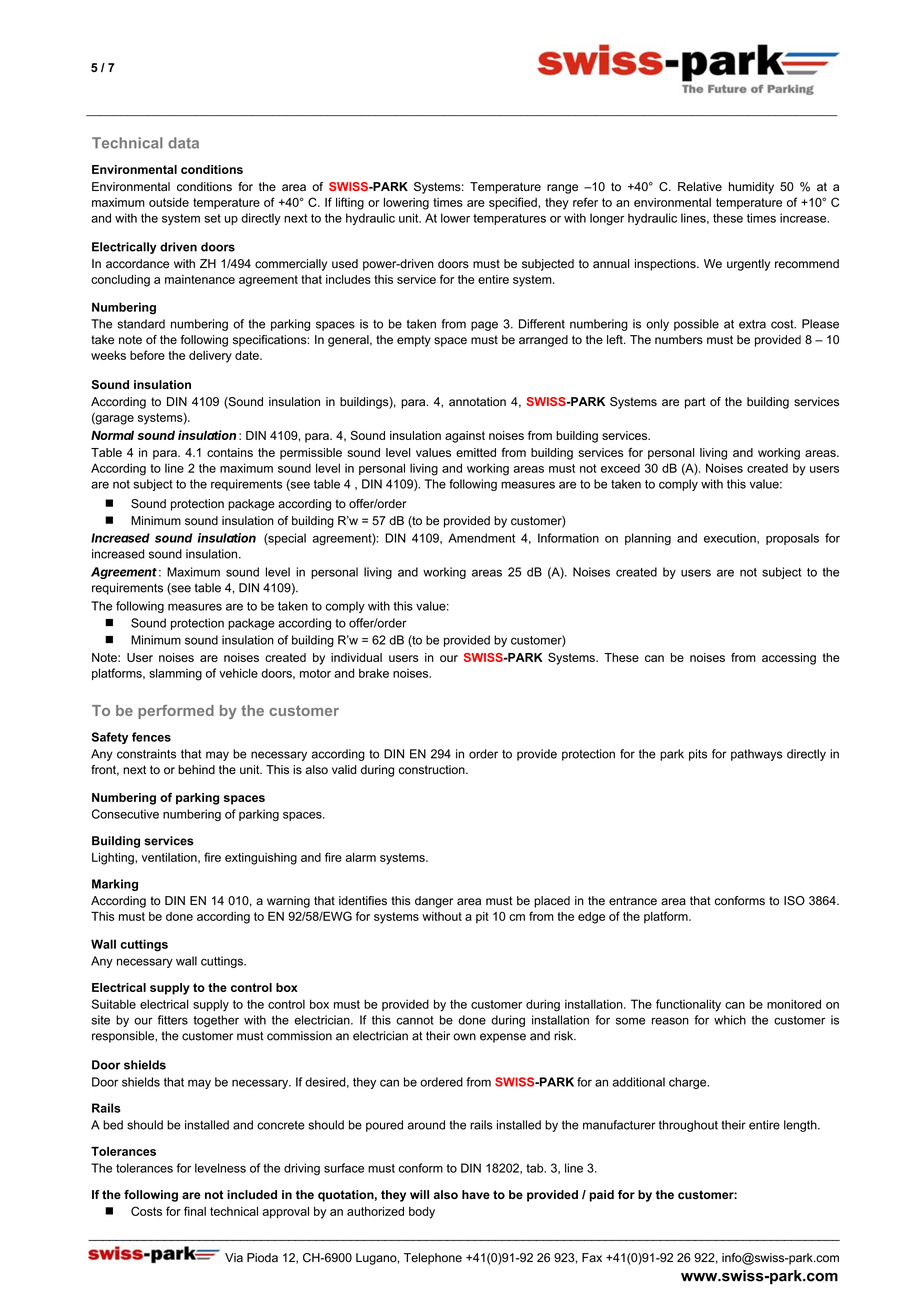 This screenshot has height=1308, width=924. I want to click on body, so click(422, 1213).
